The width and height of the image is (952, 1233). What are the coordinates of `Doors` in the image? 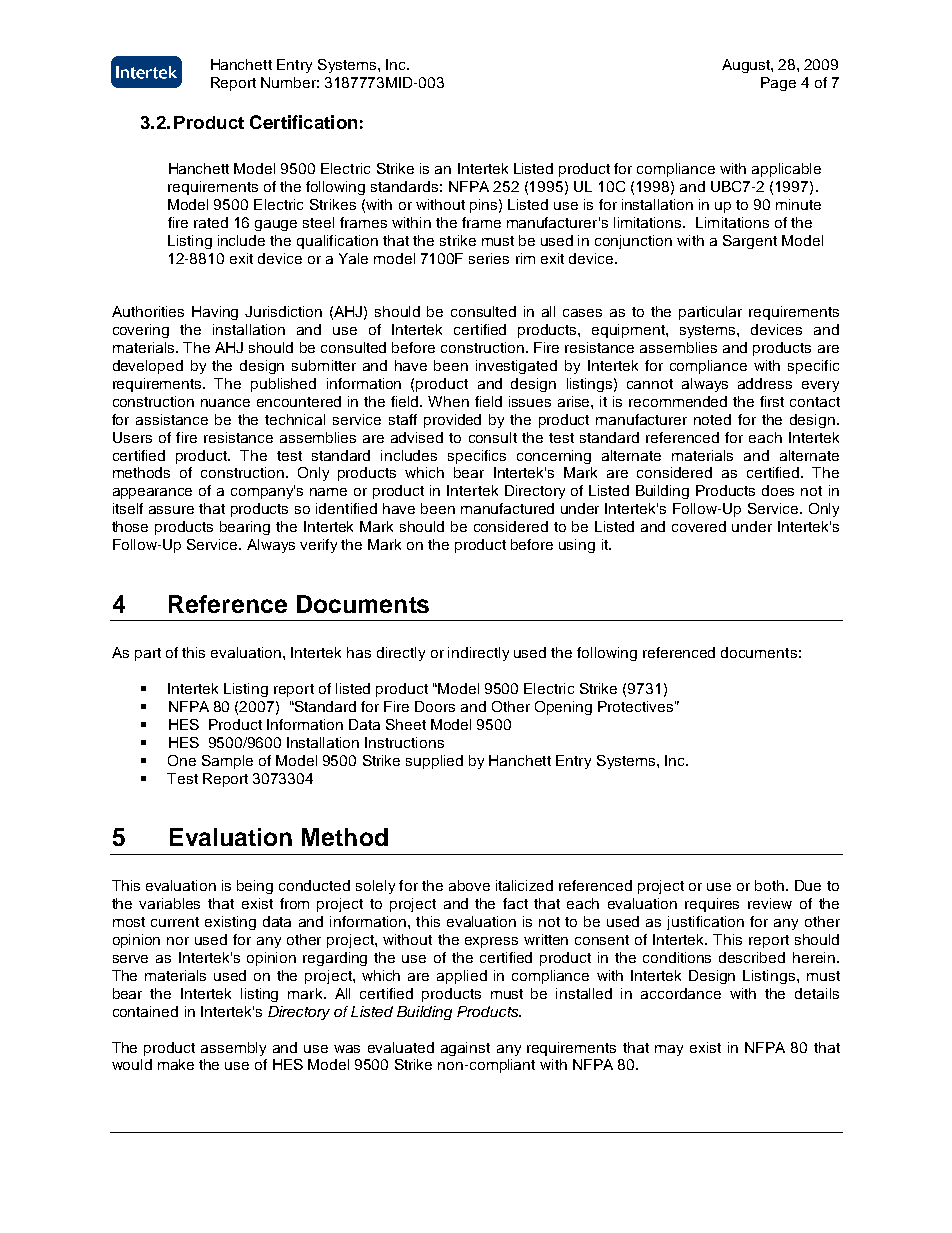 It's located at (435, 706).
